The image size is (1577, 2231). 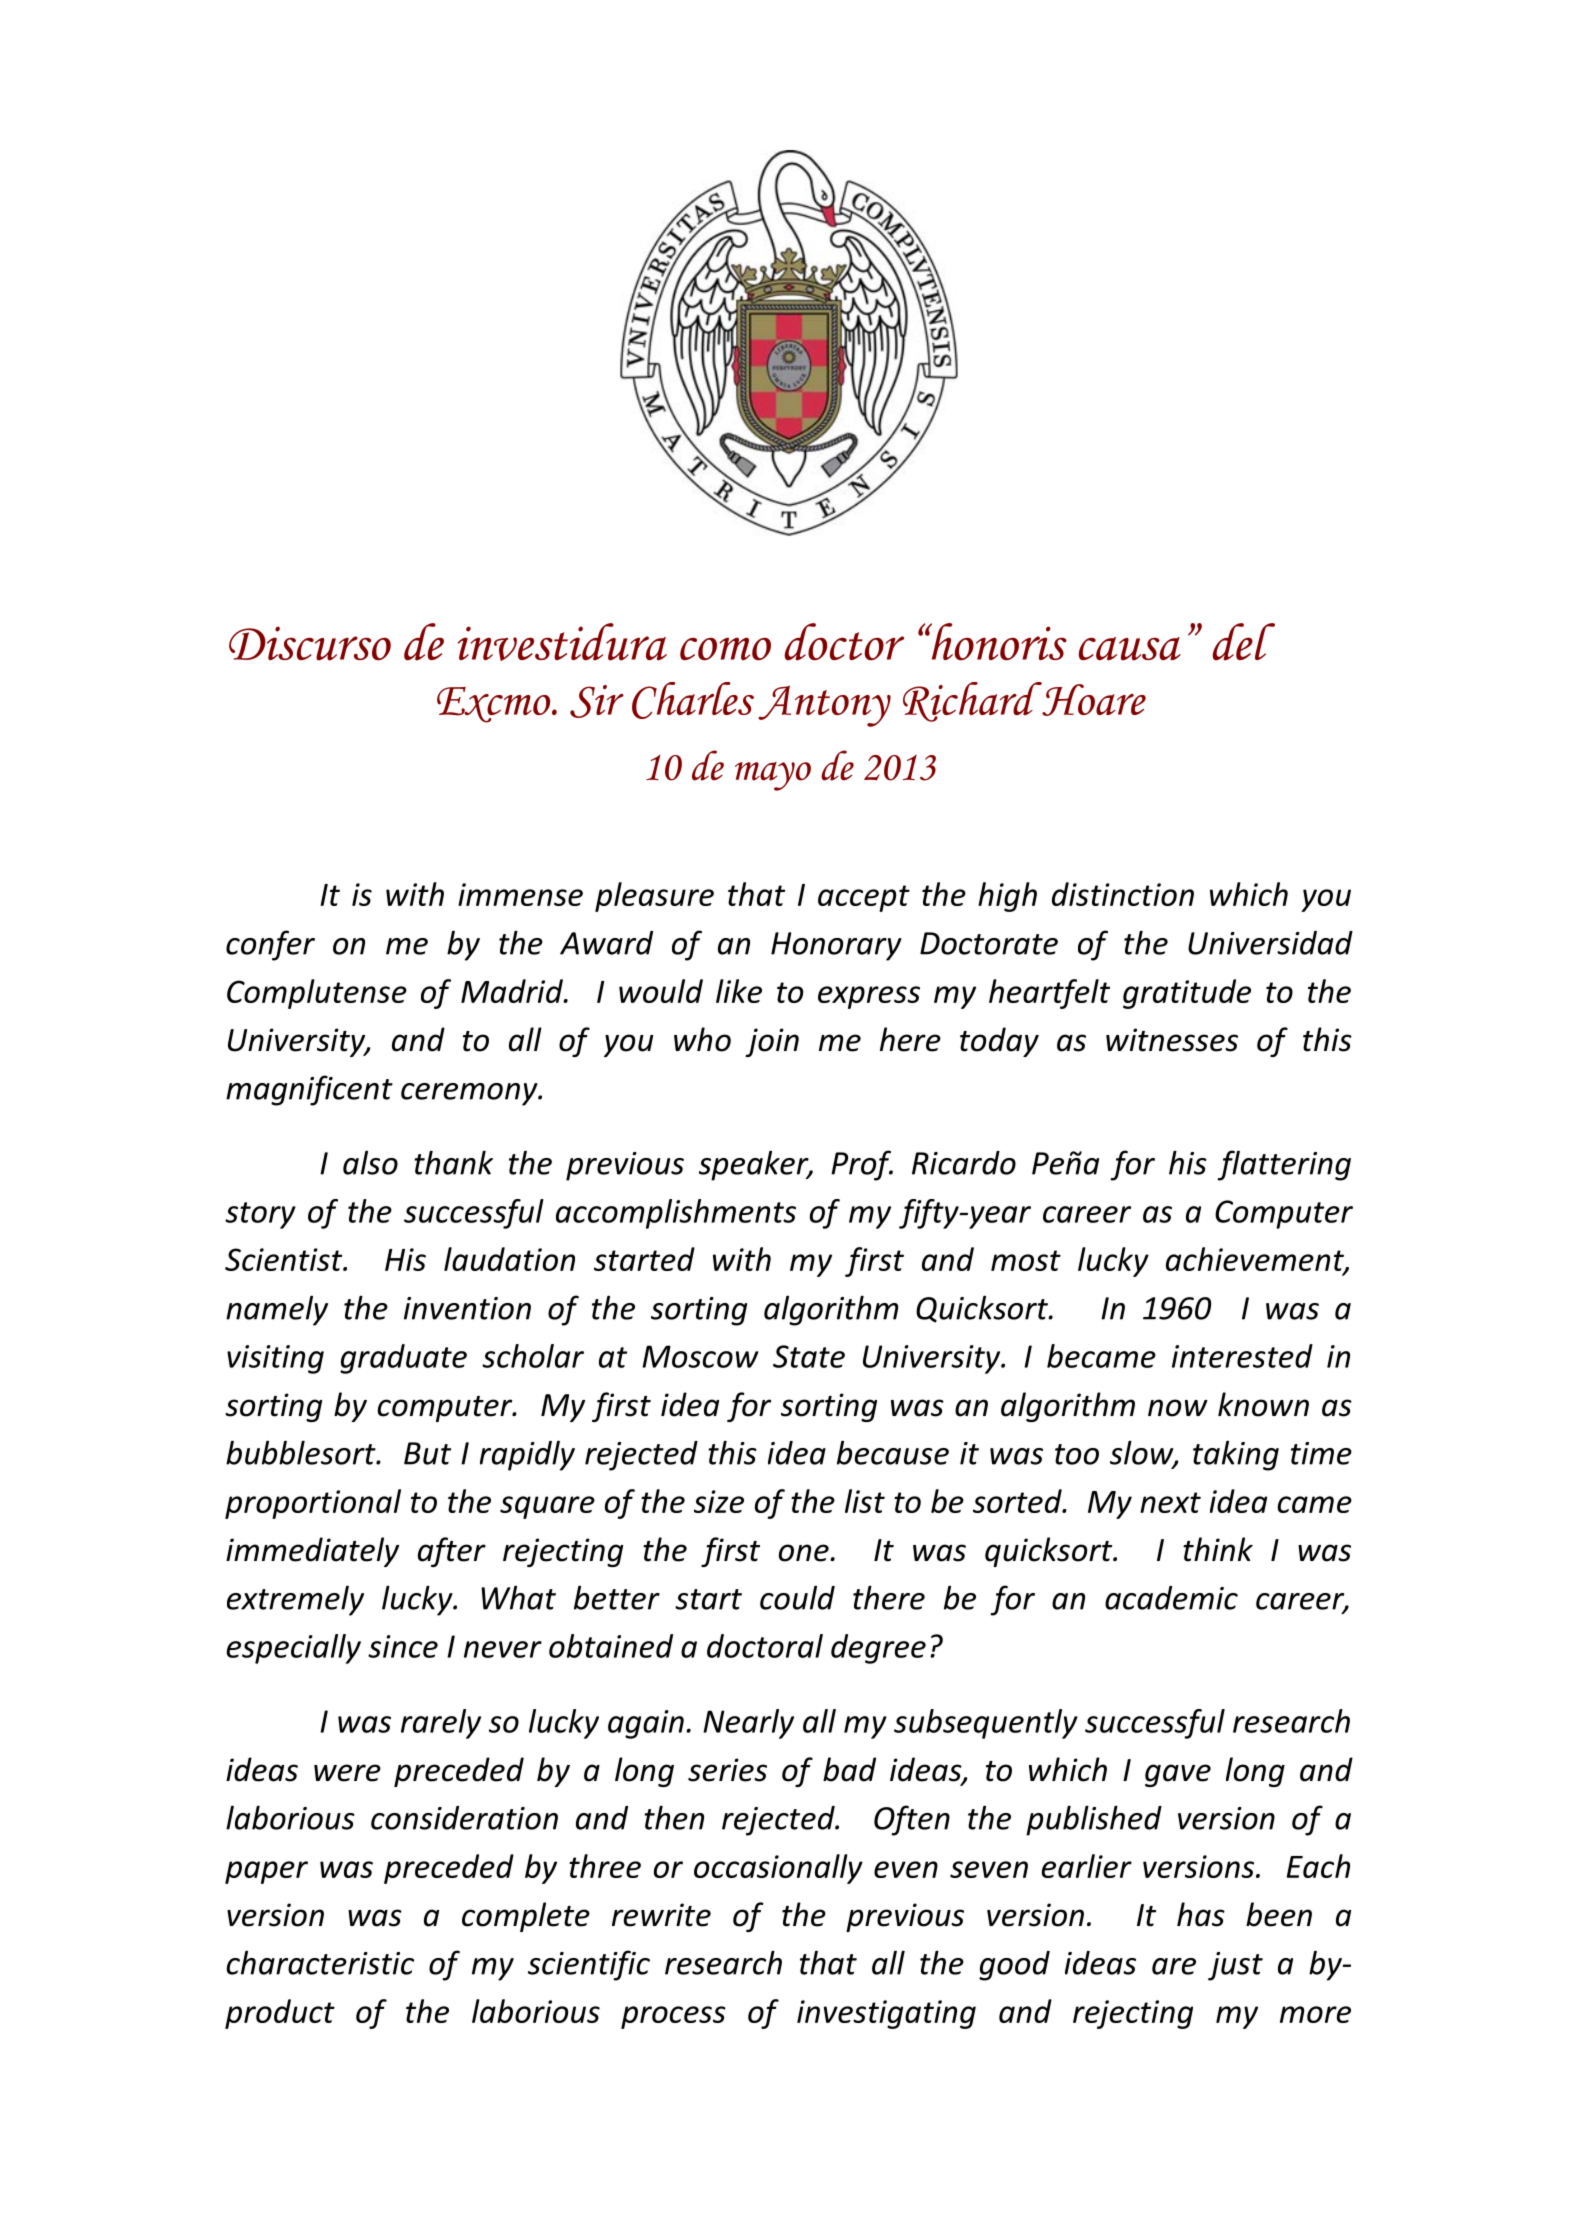 What do you see at coordinates (597, 701) in the image?
I see `Sir` at bounding box center [597, 701].
